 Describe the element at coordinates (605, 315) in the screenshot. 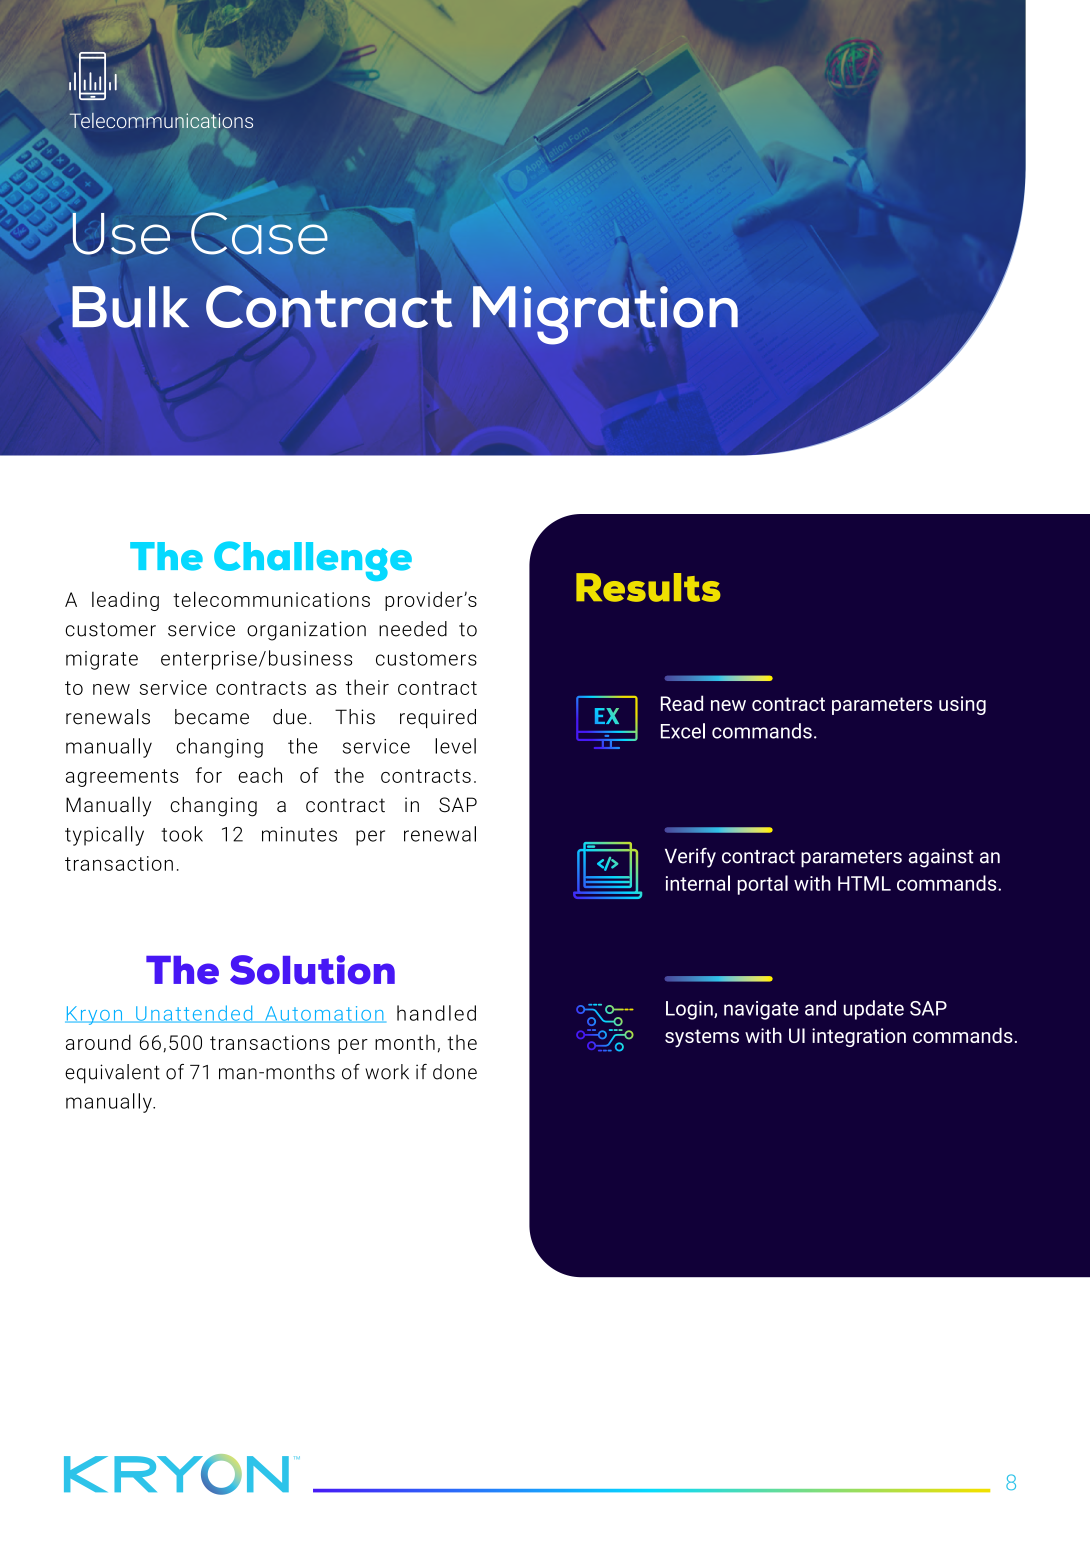

I see `Migration` at that location.
